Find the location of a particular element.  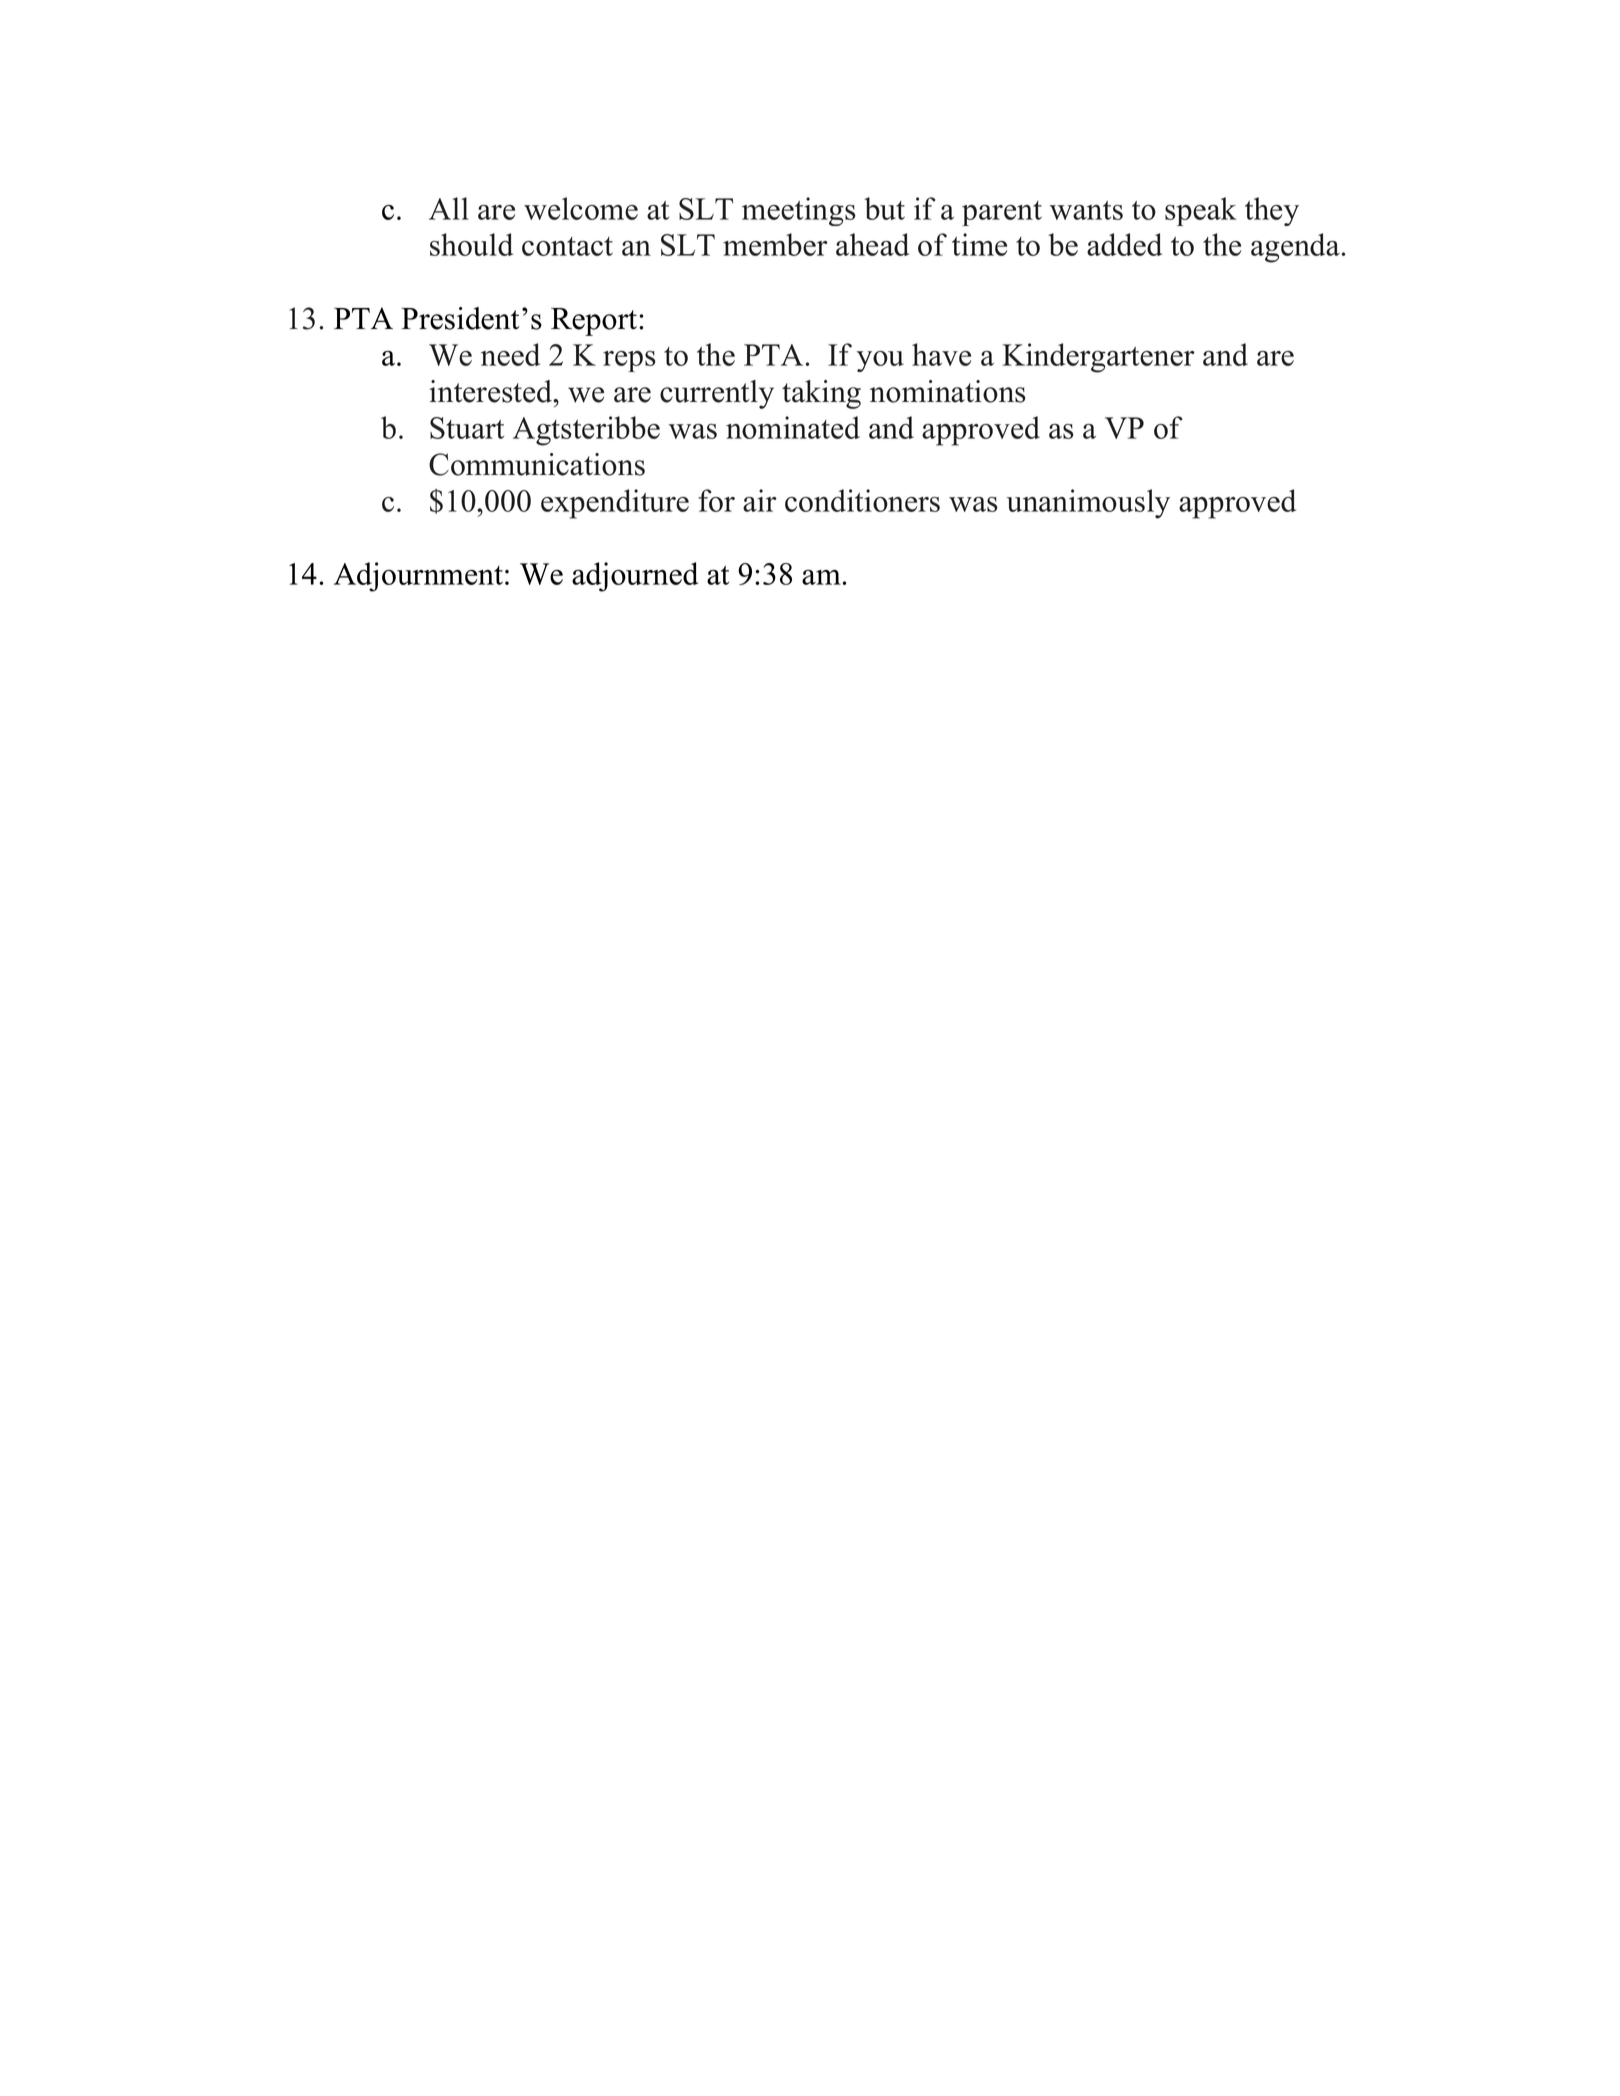

expenditure is located at coordinates (615, 504).
